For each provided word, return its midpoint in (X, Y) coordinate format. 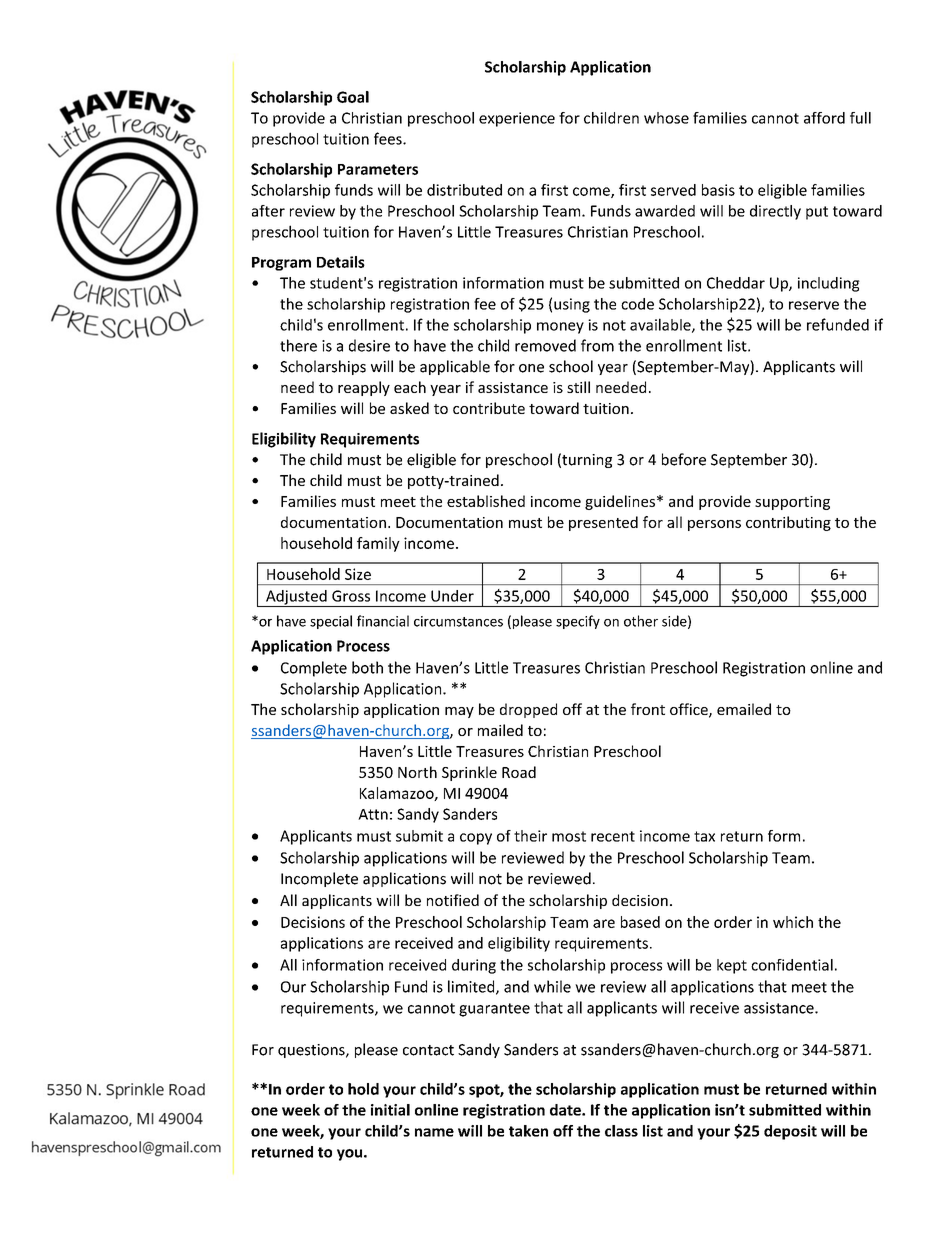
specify (578, 622)
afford (824, 118)
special (331, 622)
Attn (373, 814)
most (569, 836)
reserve (814, 305)
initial (390, 1110)
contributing (788, 523)
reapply (364, 388)
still (578, 387)
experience (517, 119)
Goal (353, 97)
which (793, 922)
